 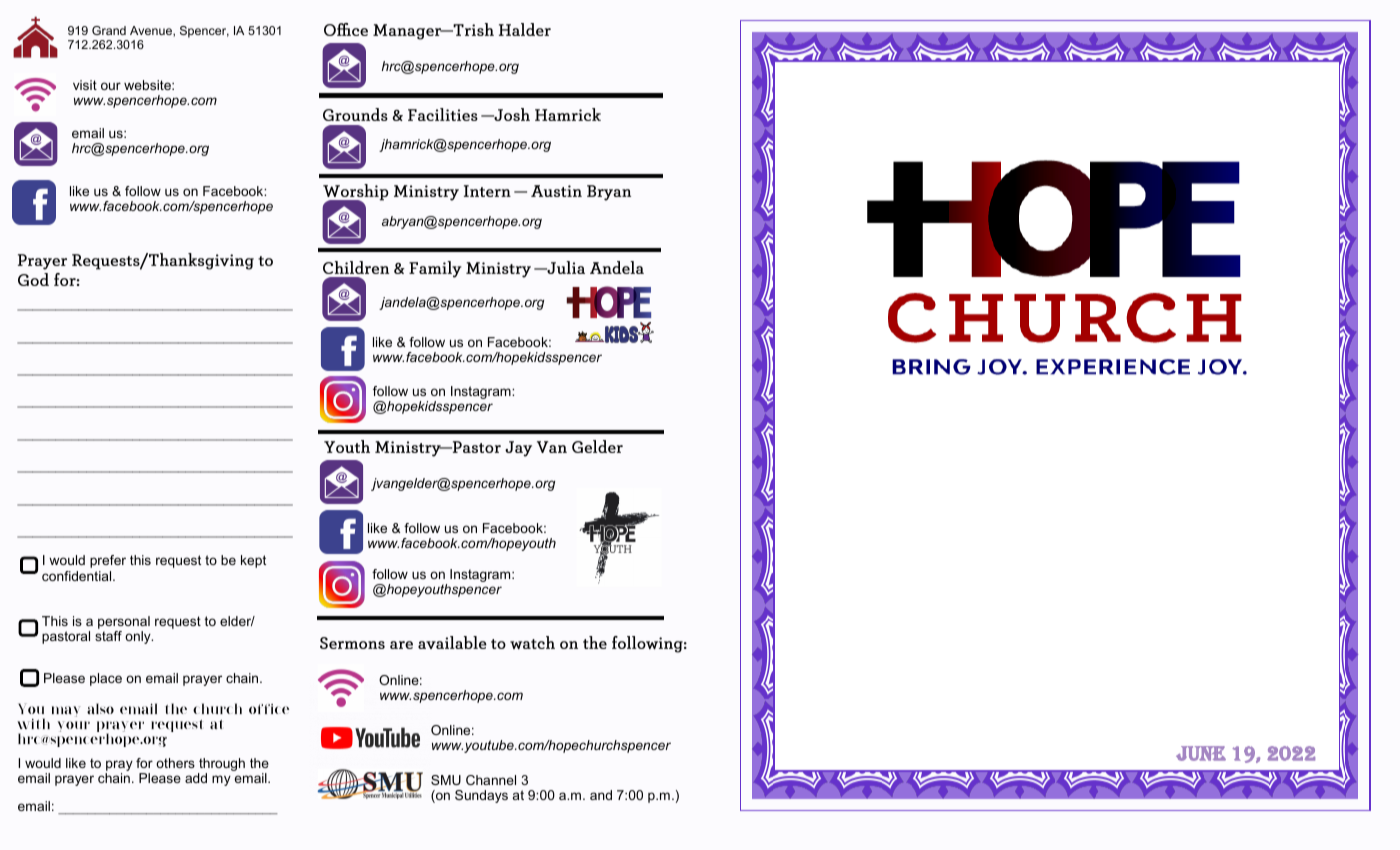 I want to click on June, so click(x=1201, y=753).
